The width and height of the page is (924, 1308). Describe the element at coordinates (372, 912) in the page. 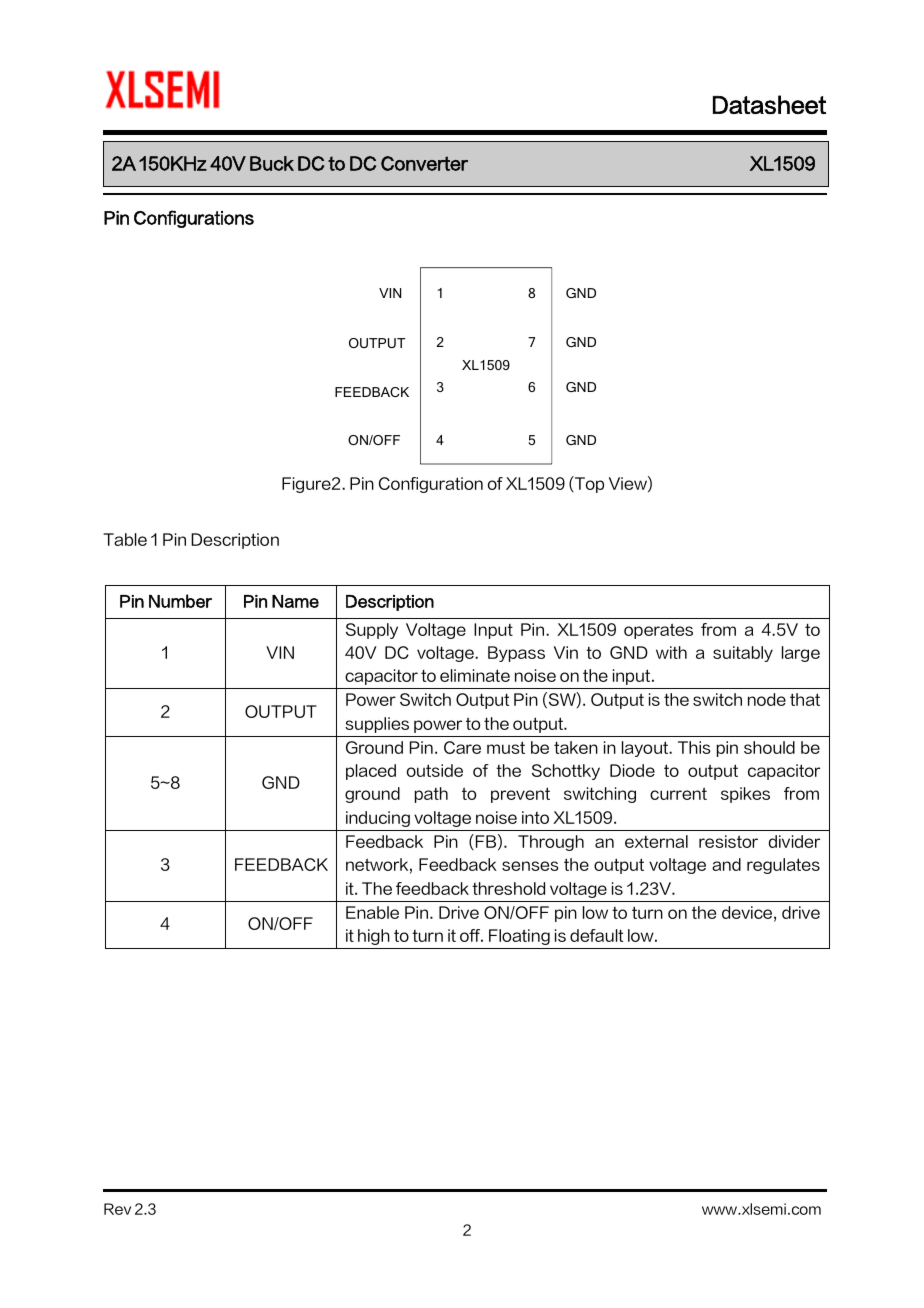

I see `Enable` at that location.
